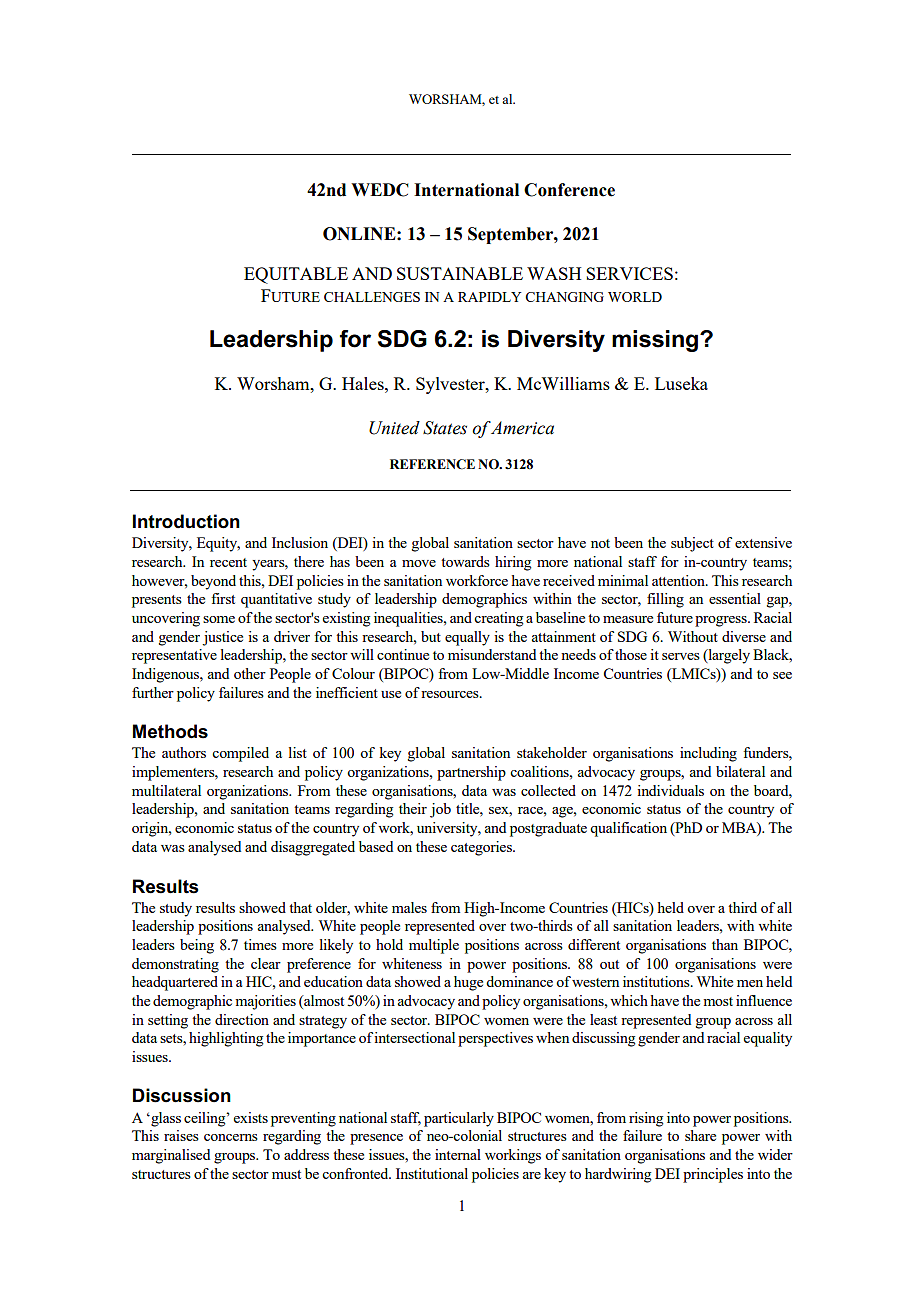  Describe the element at coordinates (629, 273) in the page. I see `SERVICES` at that location.
